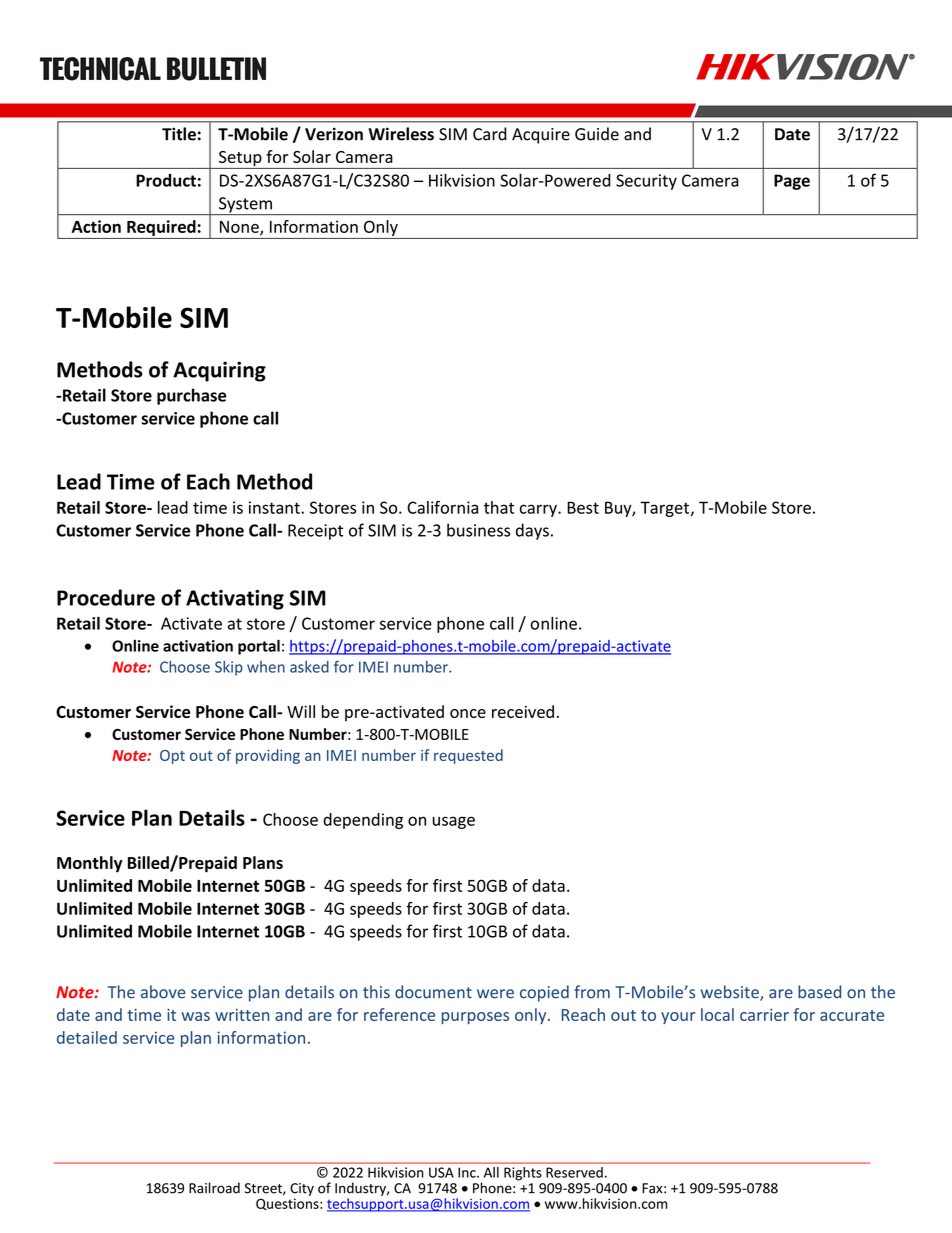 The height and width of the screenshot is (1233, 952). I want to click on Card, so click(490, 134).
